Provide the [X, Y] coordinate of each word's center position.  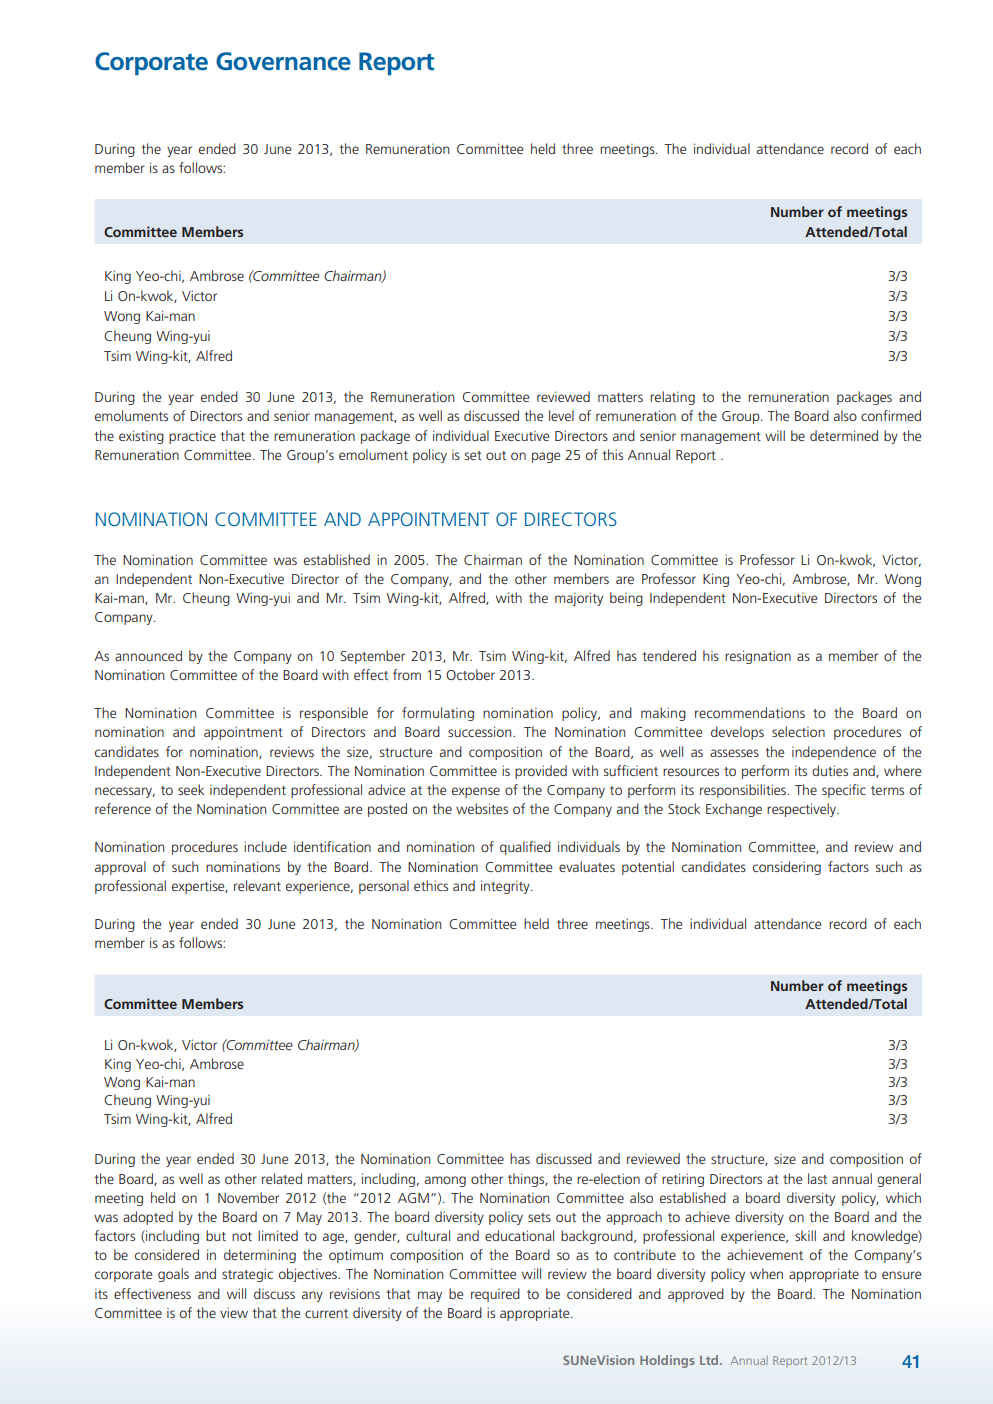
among [445, 1181]
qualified [525, 848]
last [817, 1178]
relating [672, 398]
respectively [803, 810]
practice [192, 437]
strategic [247, 1275]
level [561, 415]
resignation [758, 657]
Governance [283, 61]
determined [844, 435]
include [265, 846]
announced [148, 655]
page [546, 457]
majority [579, 599]
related [282, 1178]
